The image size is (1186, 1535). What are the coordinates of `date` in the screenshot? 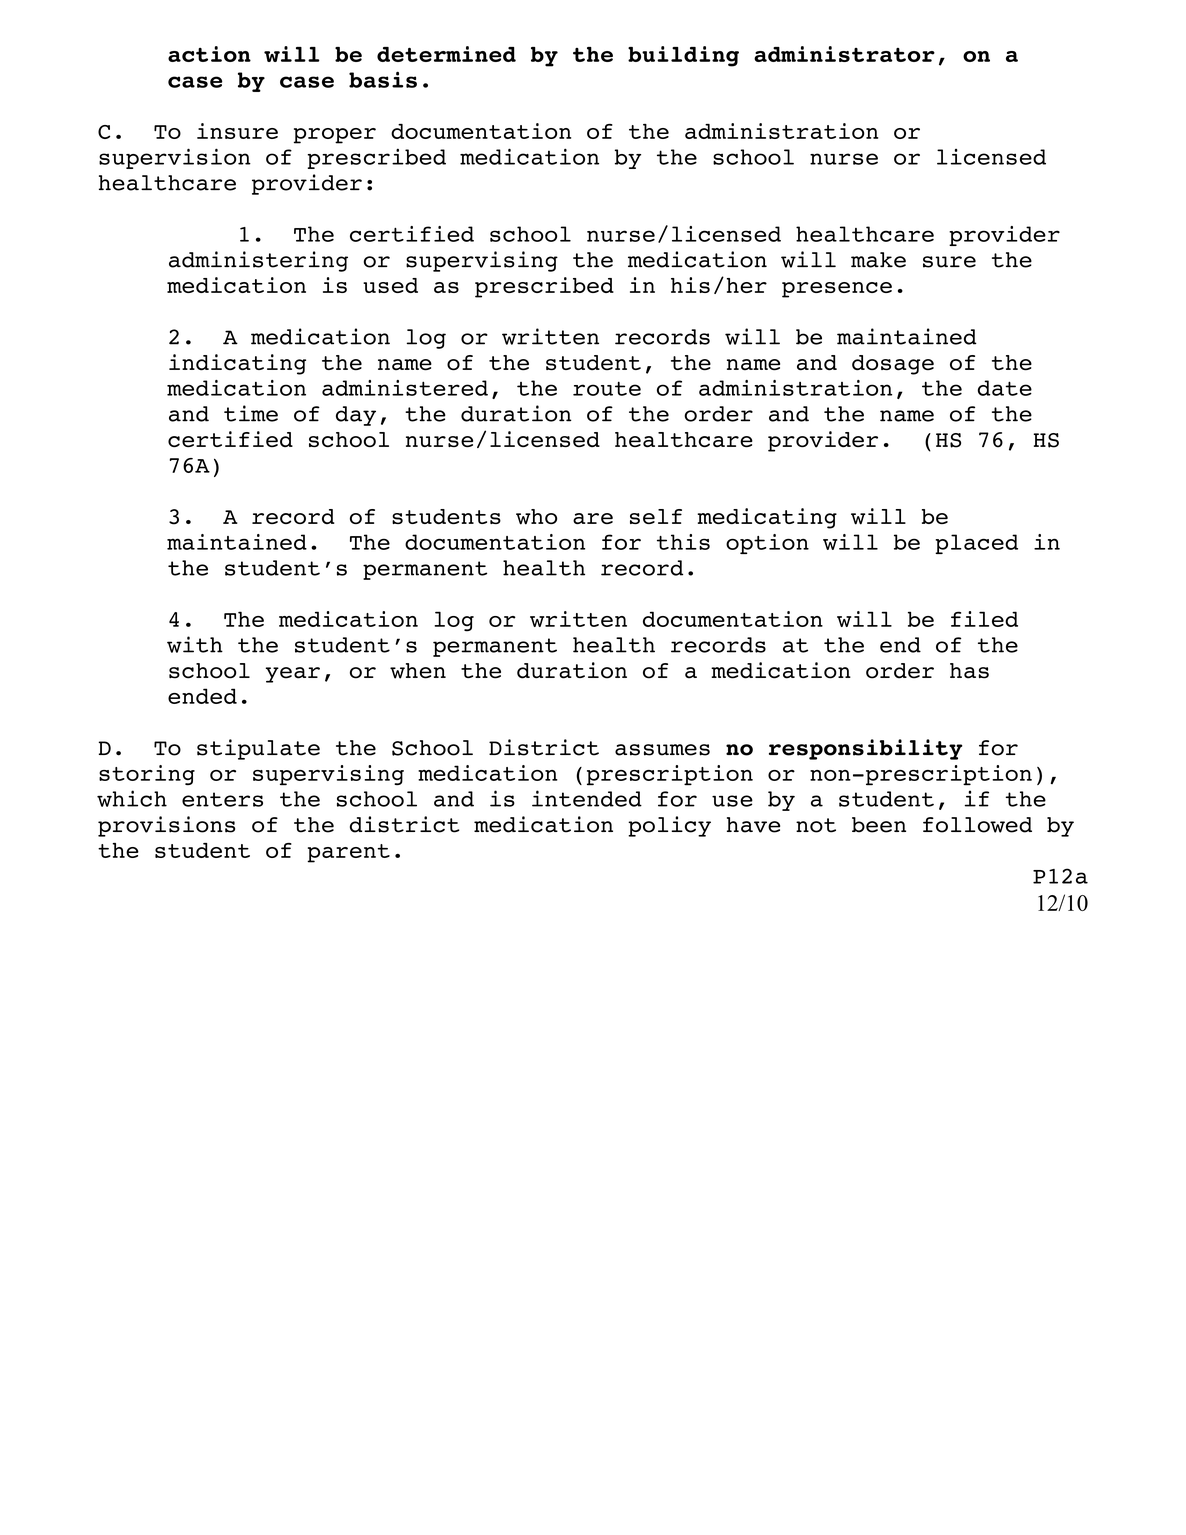 It's located at (1005, 388).
